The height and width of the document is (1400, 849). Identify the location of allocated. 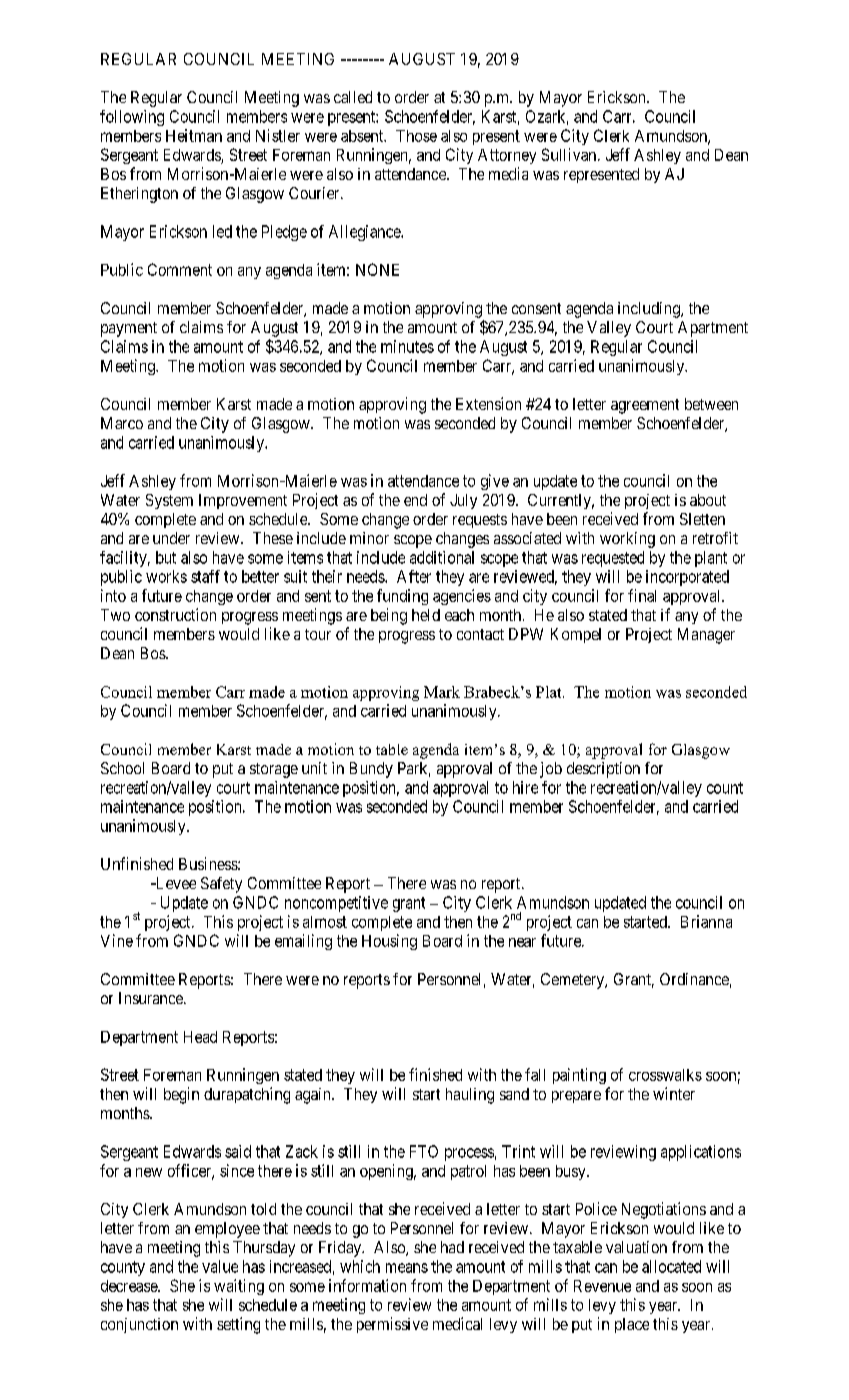
(671, 1266).
